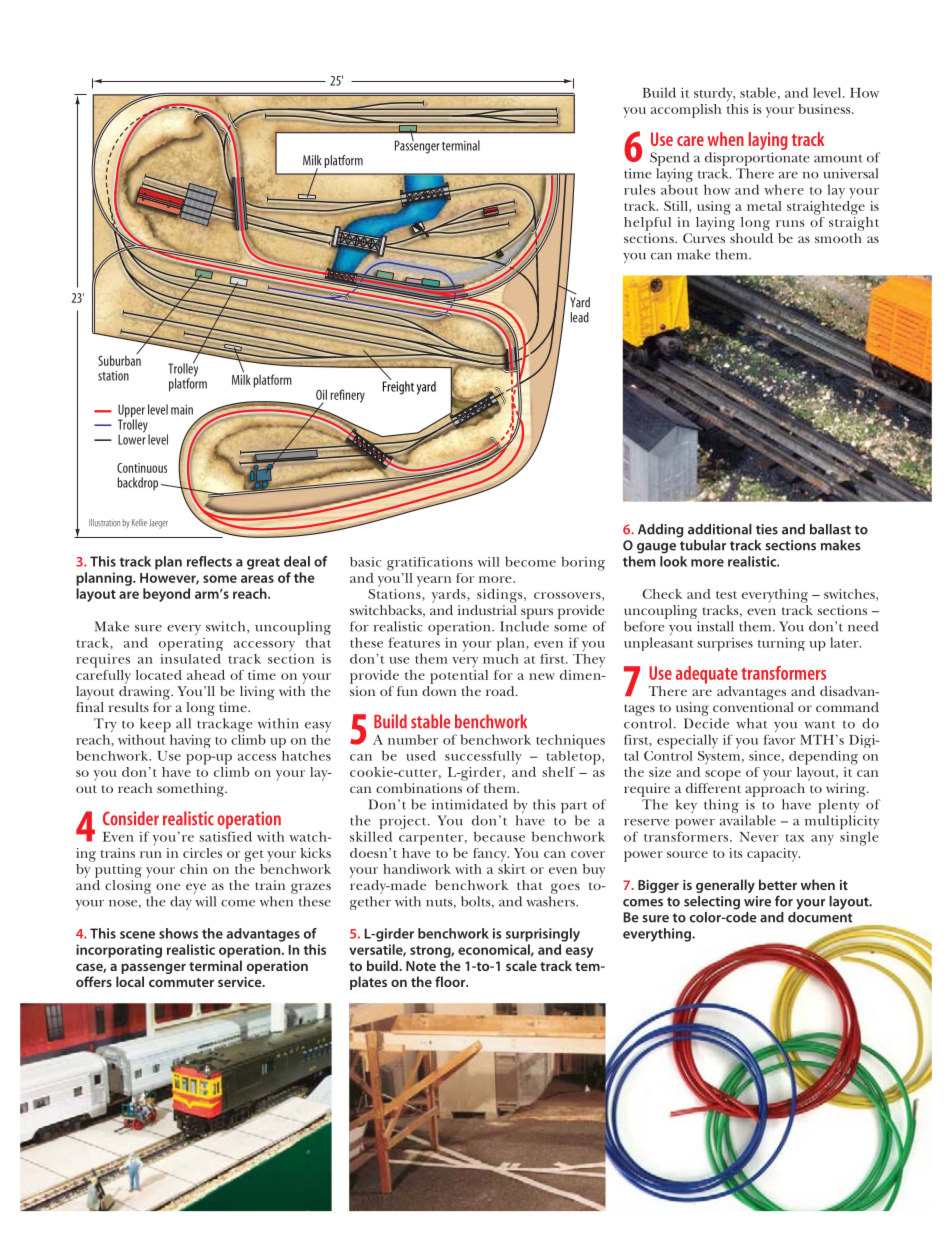 The height and width of the screenshot is (1233, 952). Describe the element at coordinates (820, 917) in the screenshot. I see `document` at that location.
